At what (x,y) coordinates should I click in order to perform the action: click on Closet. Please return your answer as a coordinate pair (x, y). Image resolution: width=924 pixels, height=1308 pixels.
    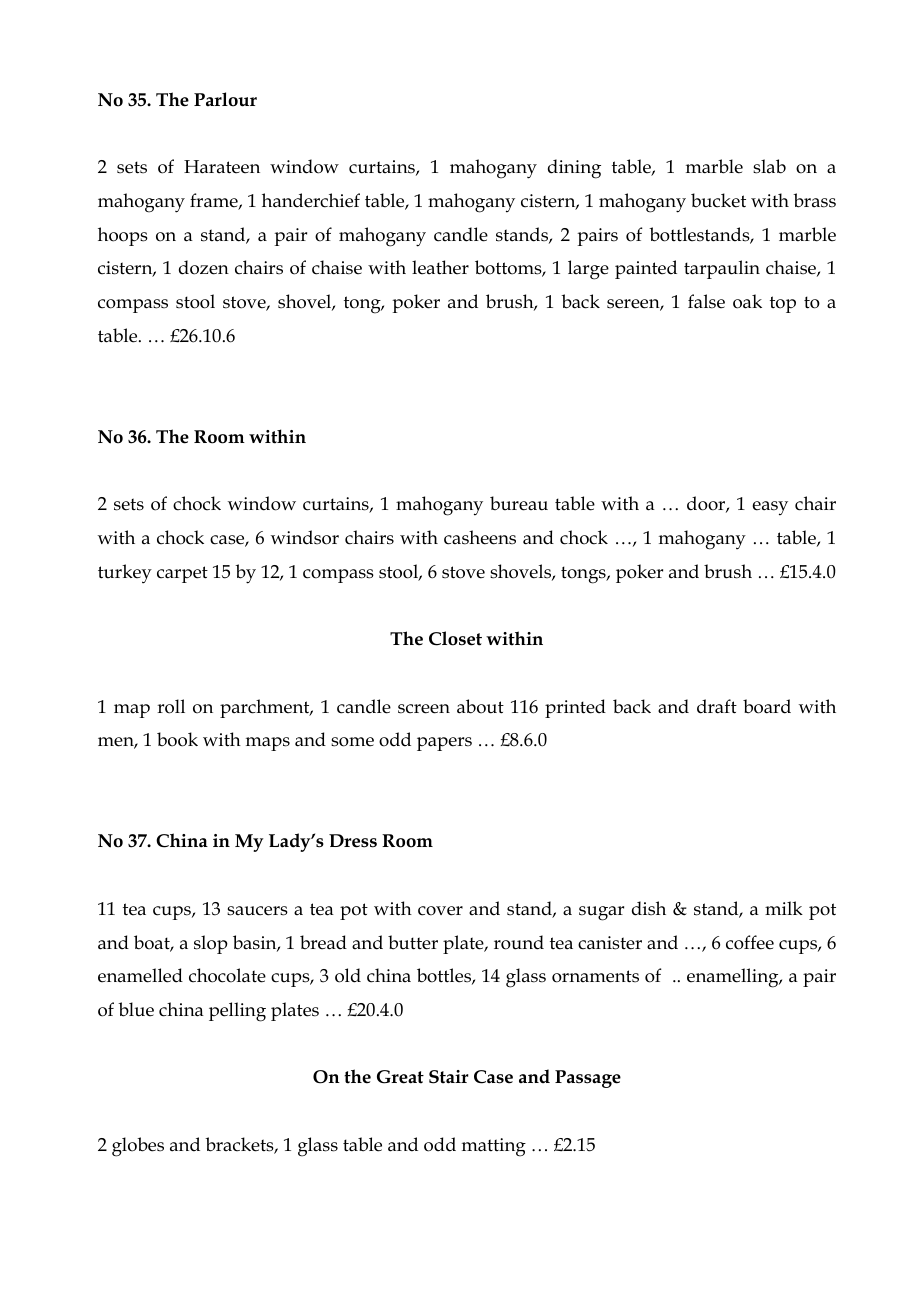
    Looking at the image, I should click on (455, 638).
